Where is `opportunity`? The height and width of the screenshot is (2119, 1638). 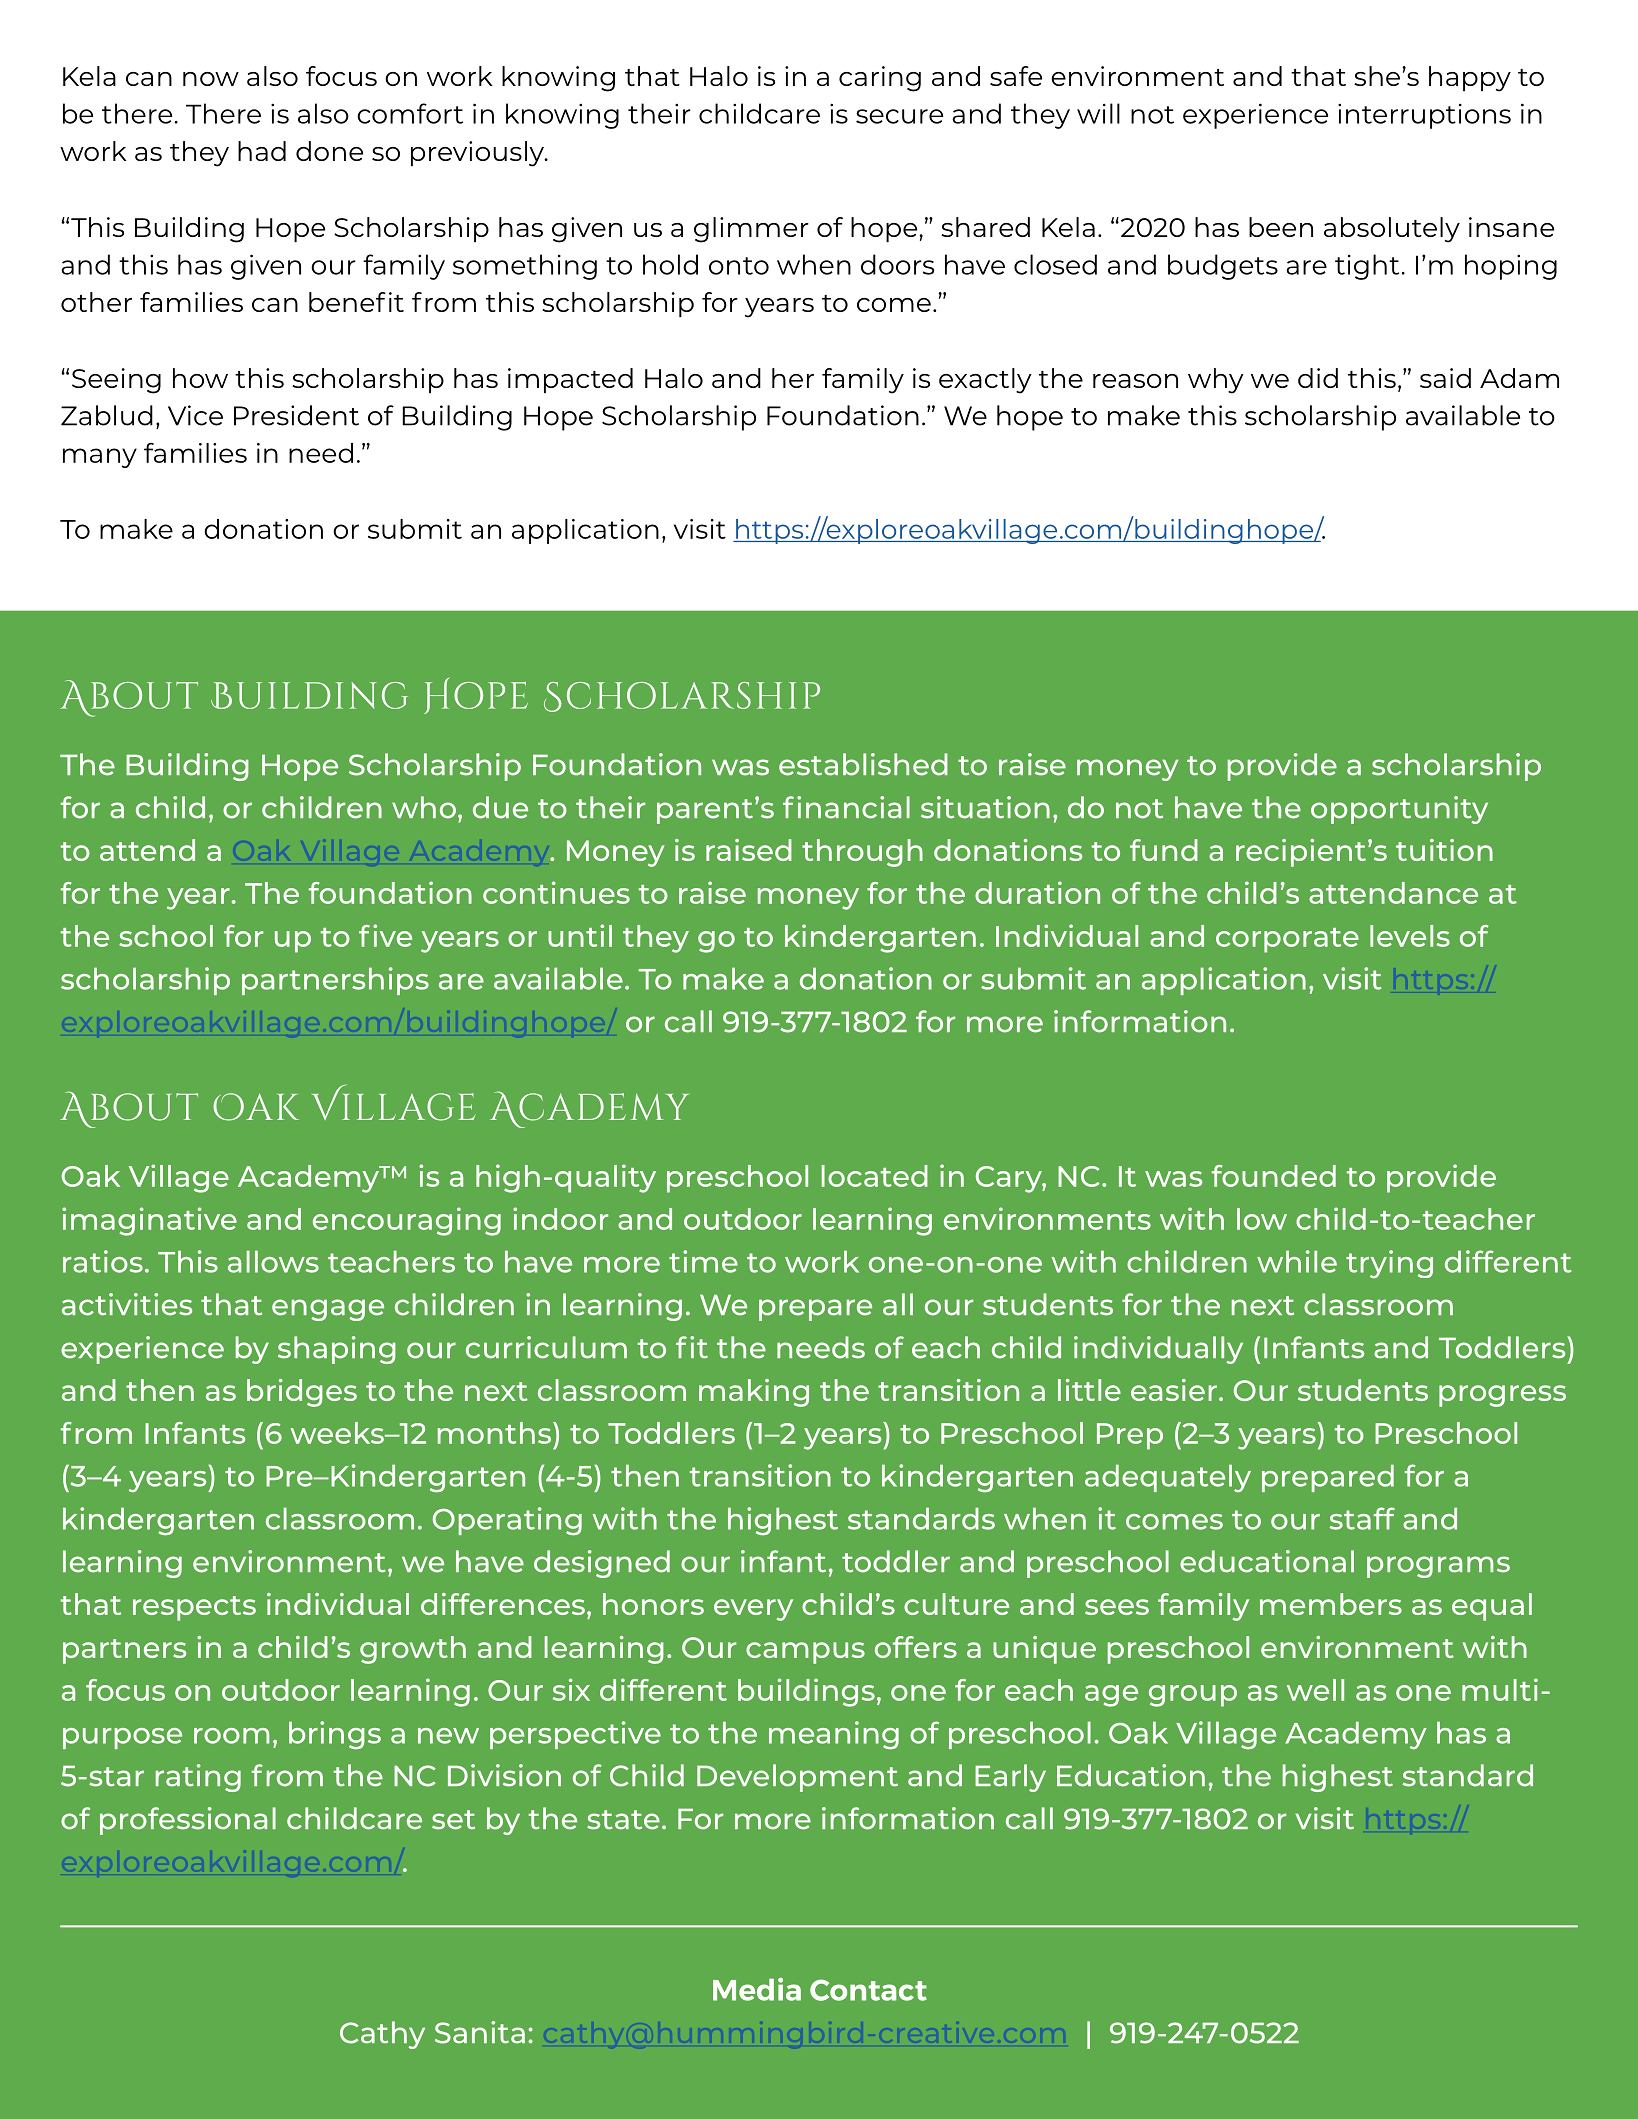
opportunity is located at coordinates (1399, 810).
